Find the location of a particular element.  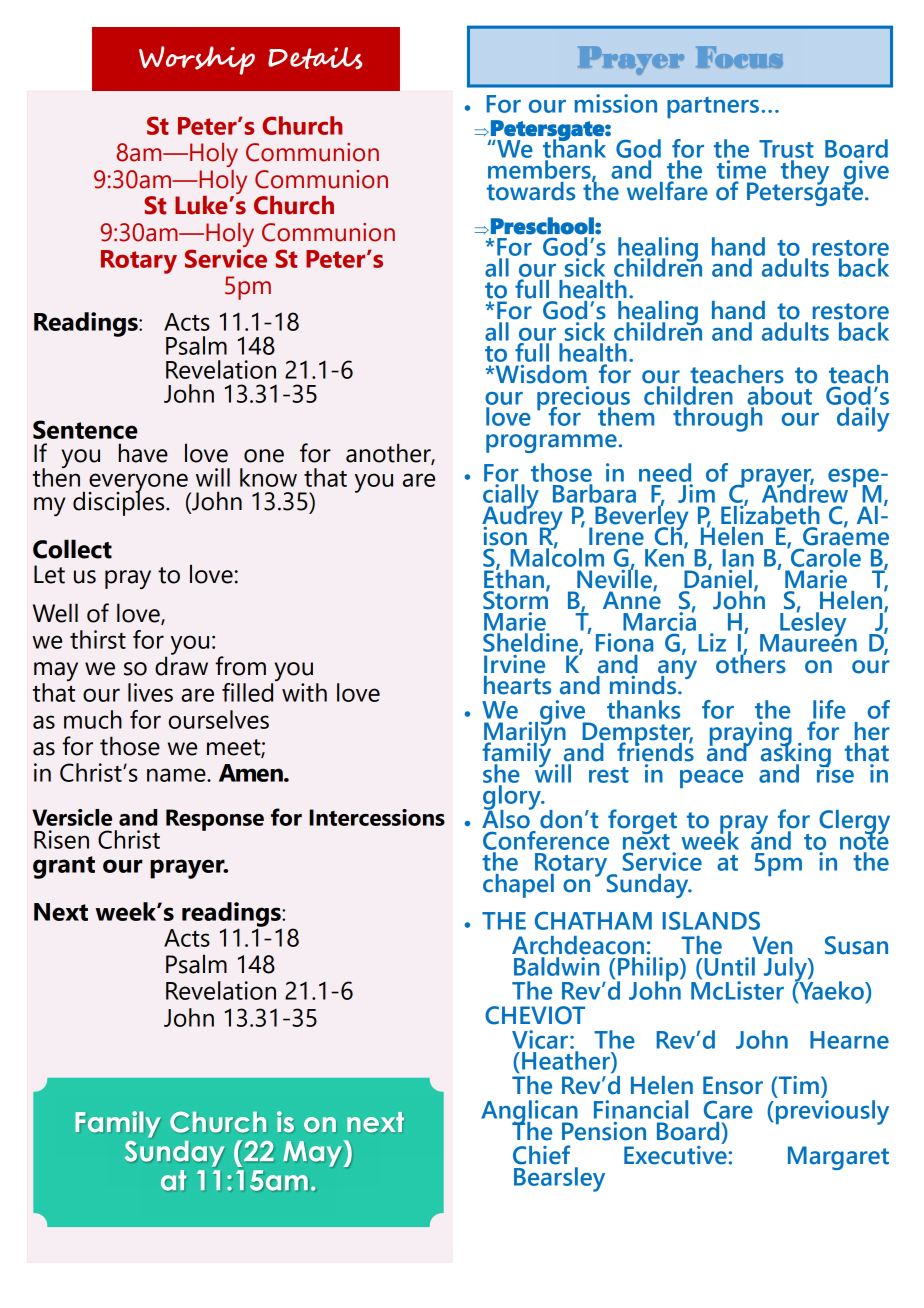

Worship is located at coordinates (197, 60).
